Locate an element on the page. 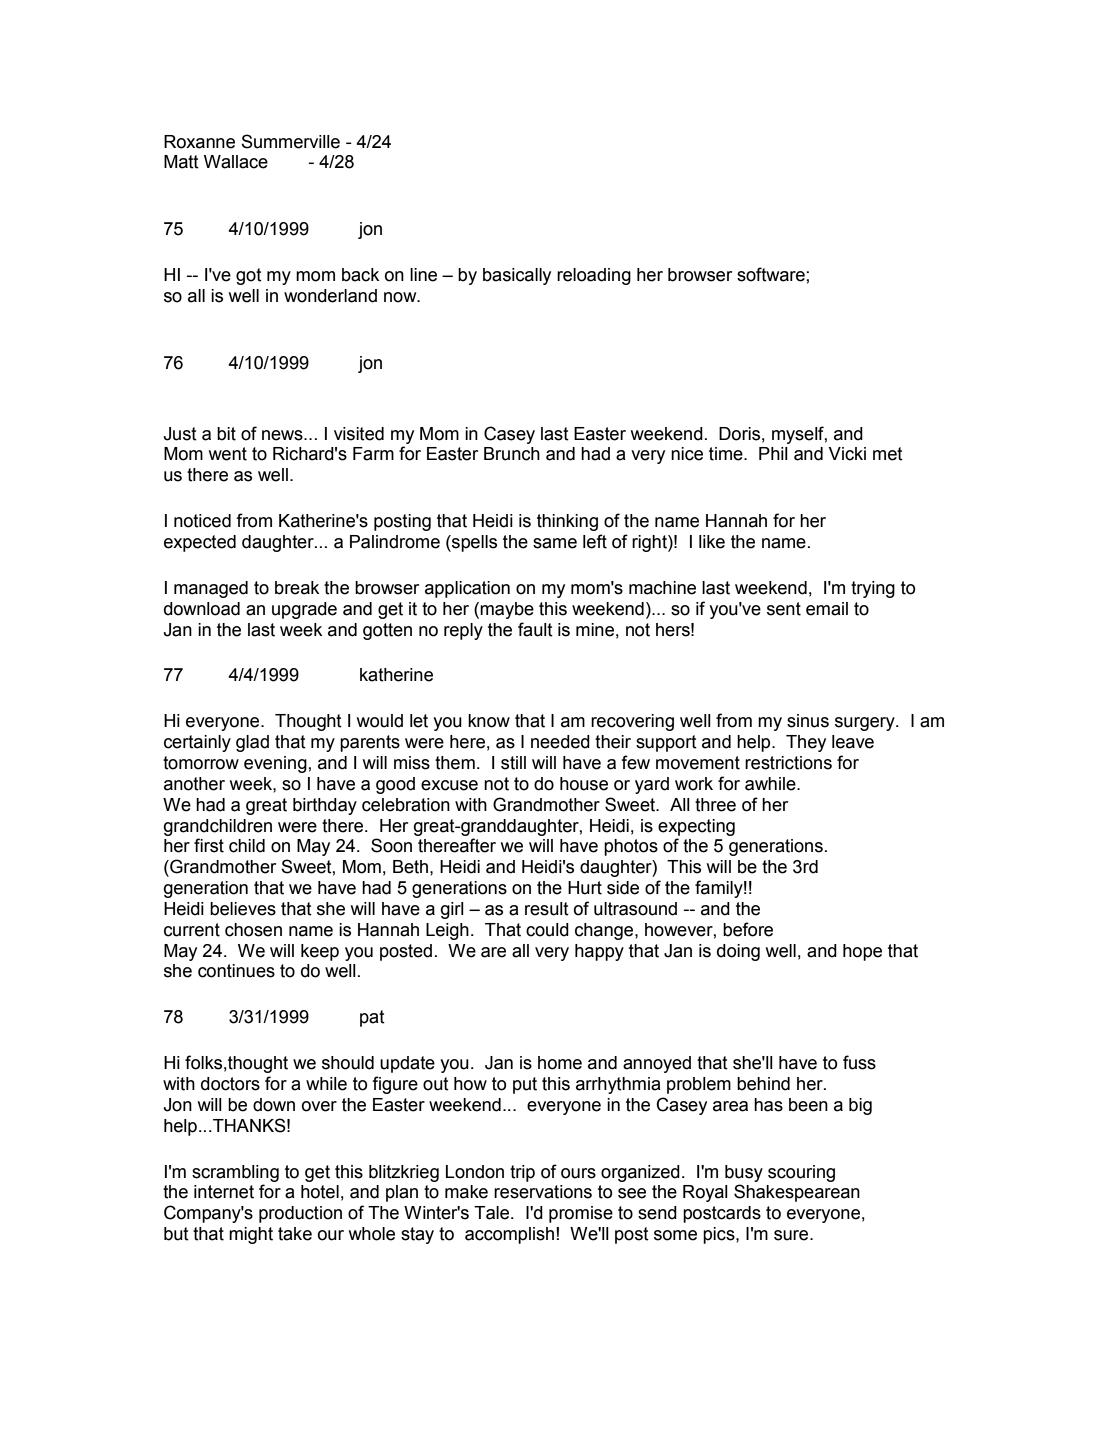  know is located at coordinates (489, 721).
